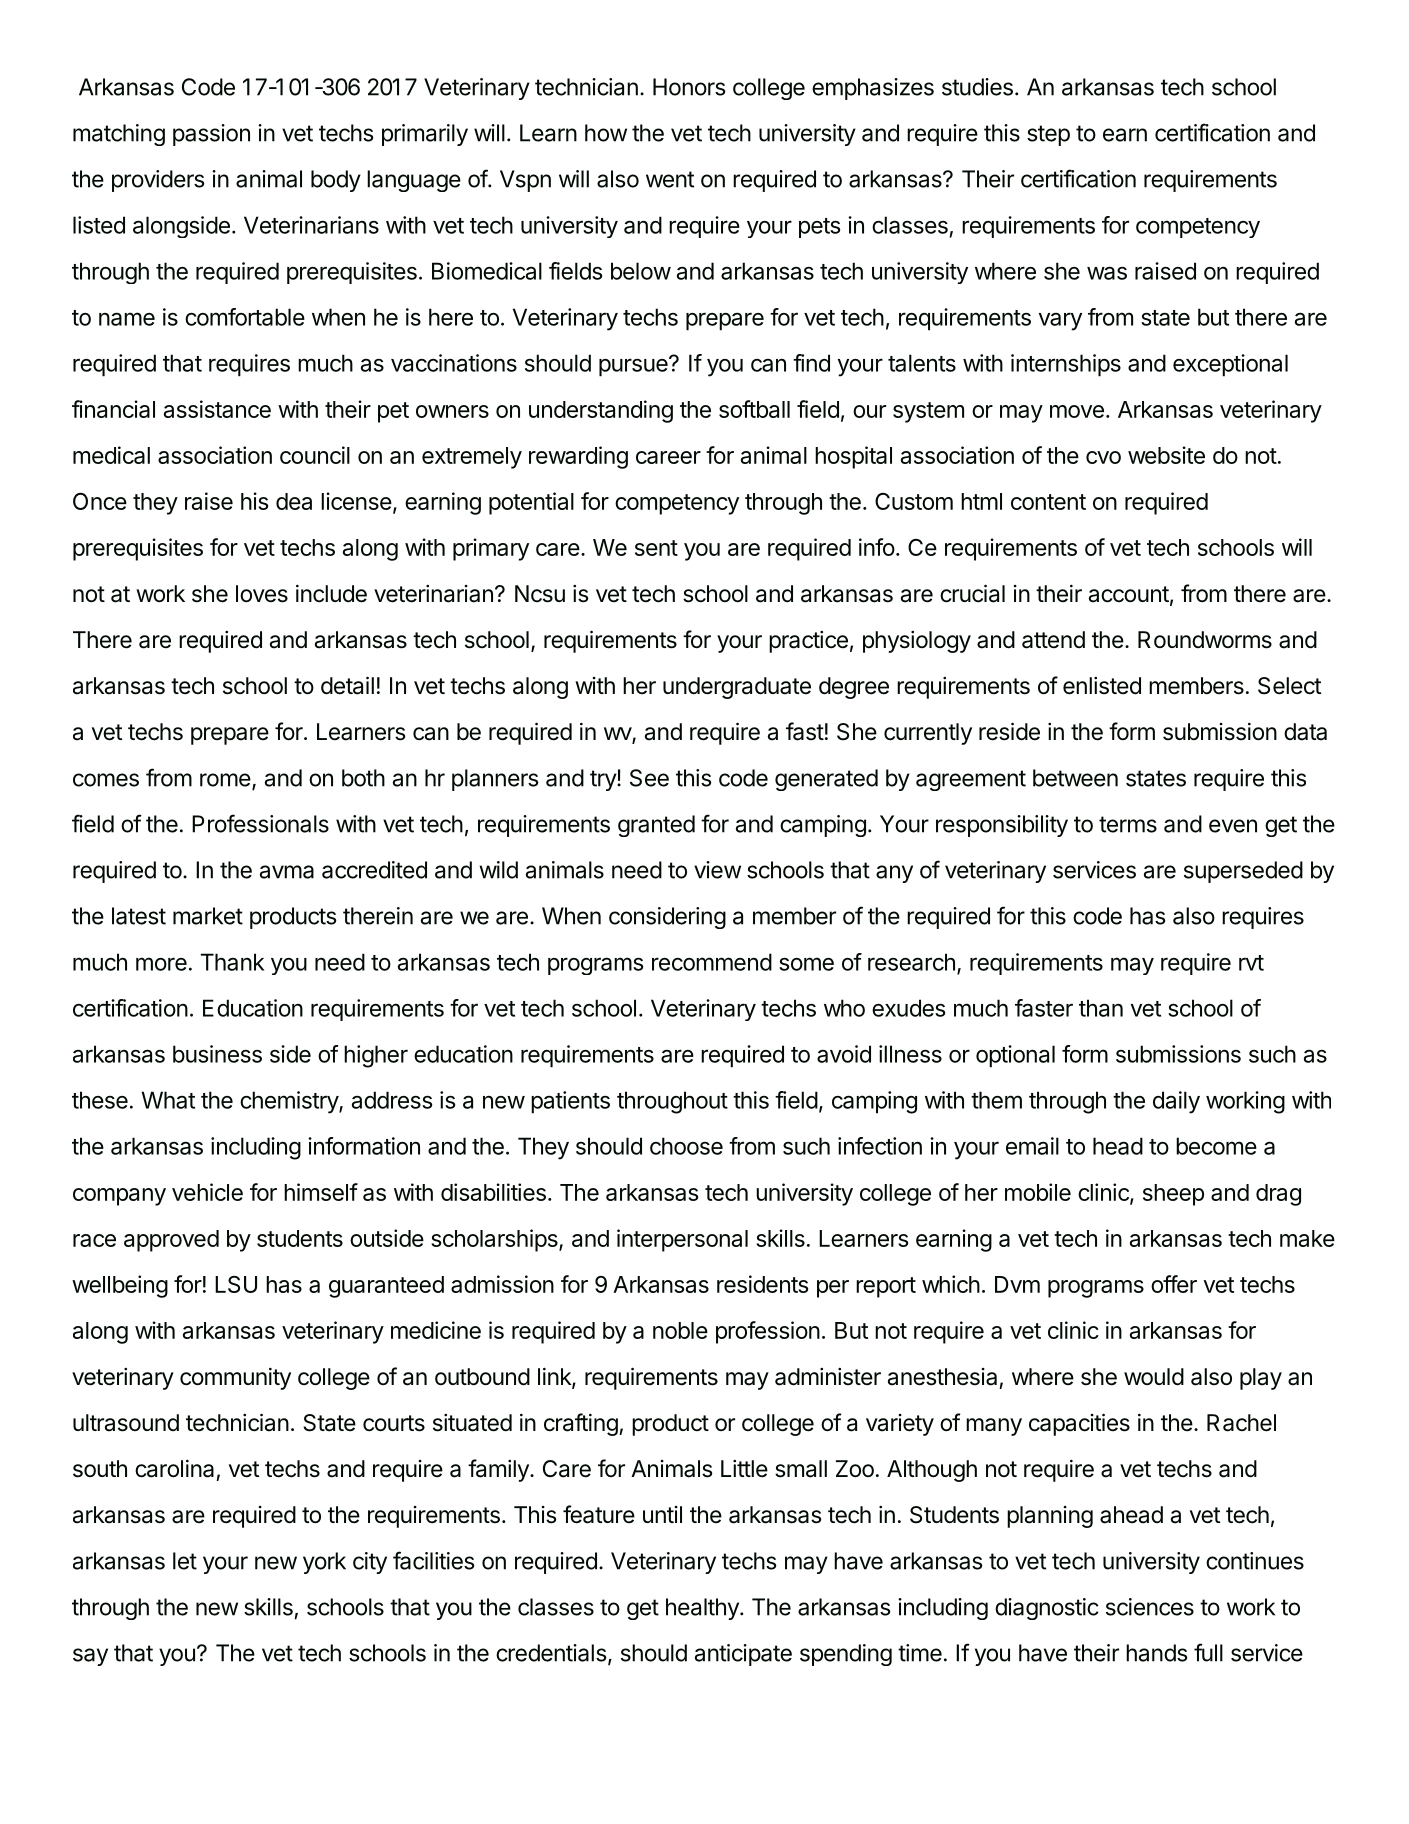 This screenshot has height=1824, width=1409. Describe the element at coordinates (689, 87) in the screenshot. I see `Honors` at that location.
